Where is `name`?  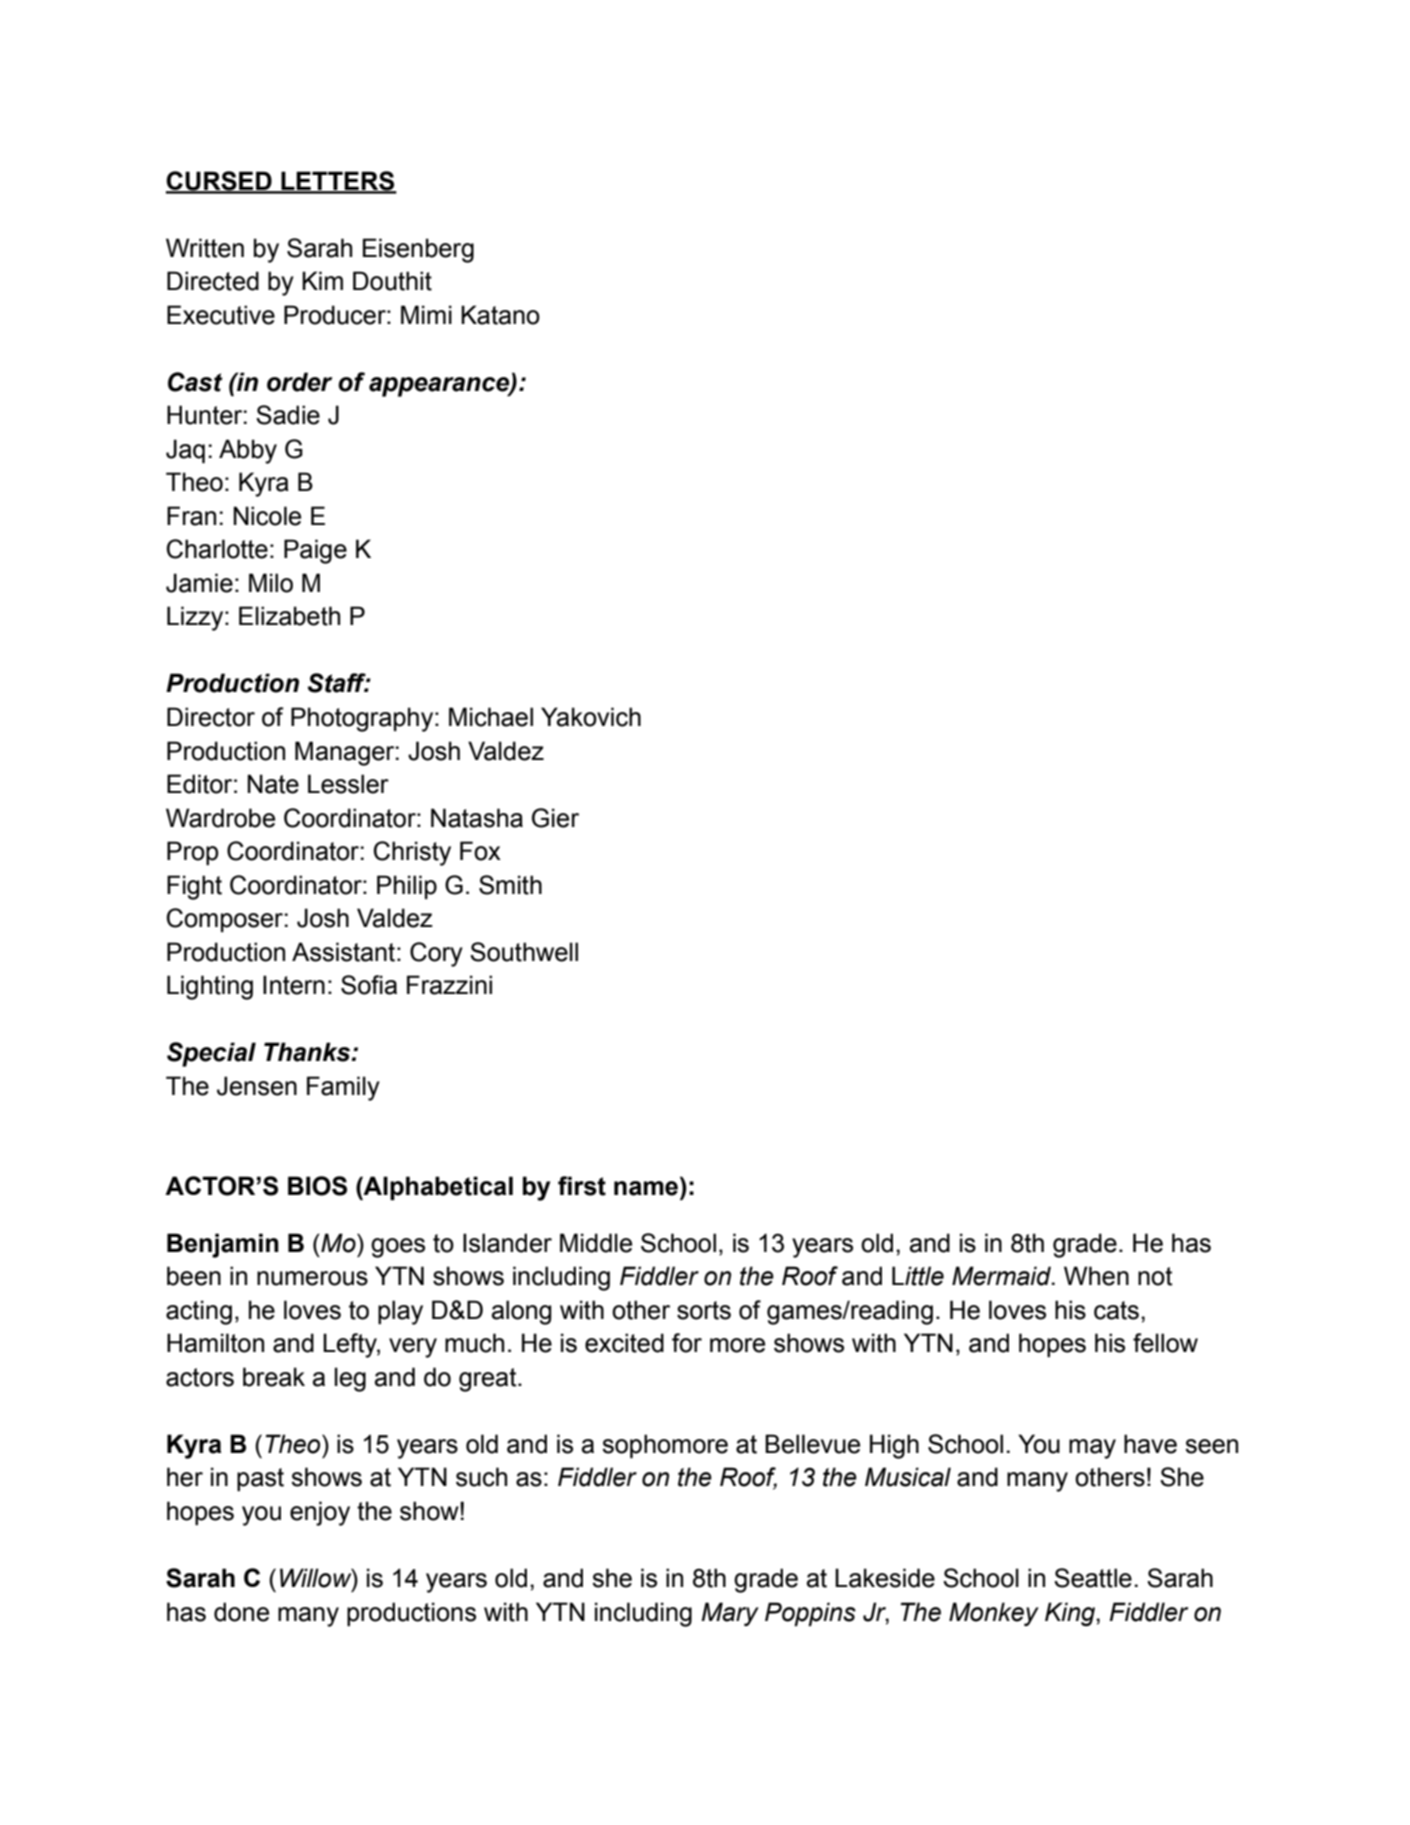 name is located at coordinates (646, 1188).
